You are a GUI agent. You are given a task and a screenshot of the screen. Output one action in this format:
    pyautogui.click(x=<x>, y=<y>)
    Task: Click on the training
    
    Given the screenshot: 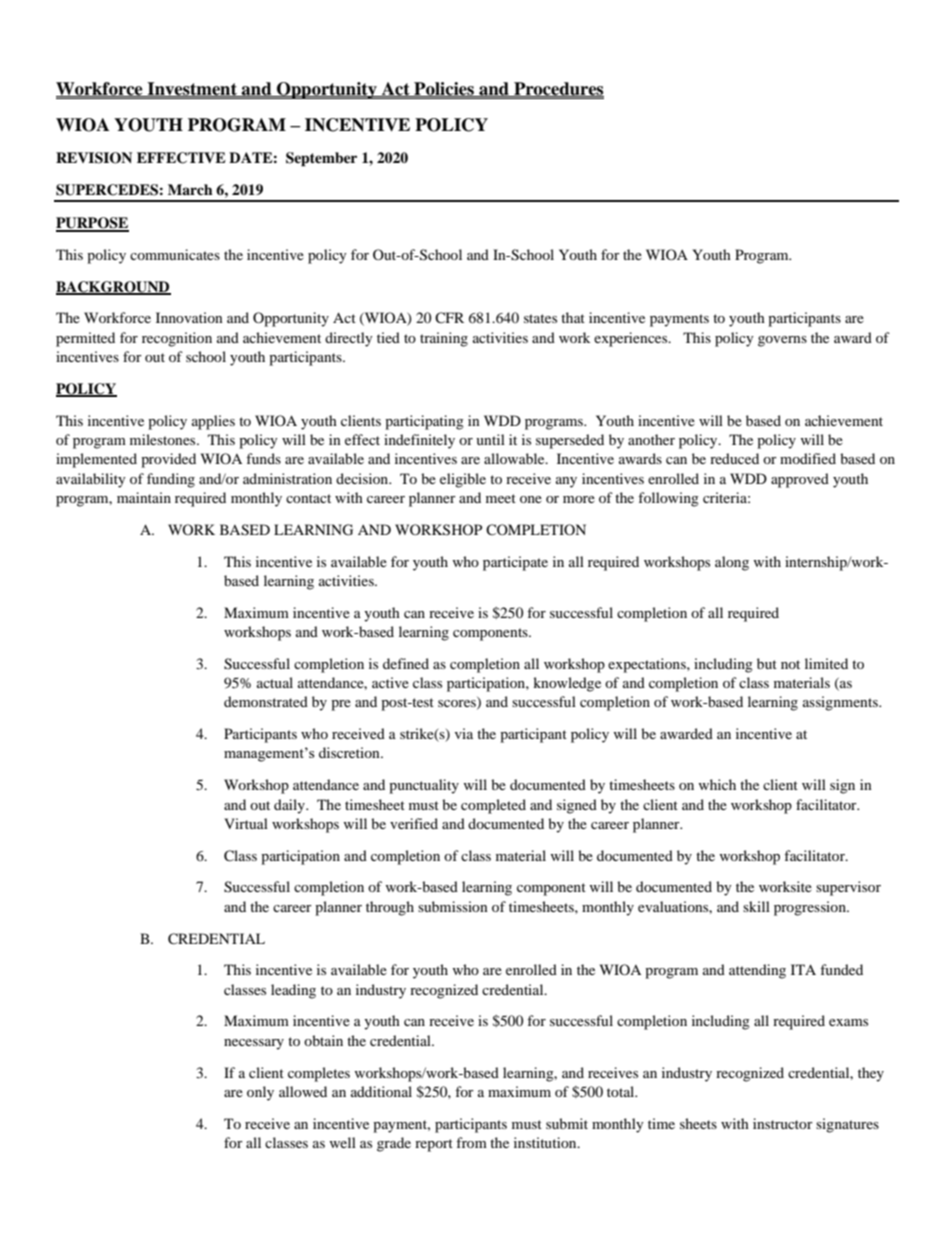 What is the action you would take?
    pyautogui.click(x=444, y=339)
